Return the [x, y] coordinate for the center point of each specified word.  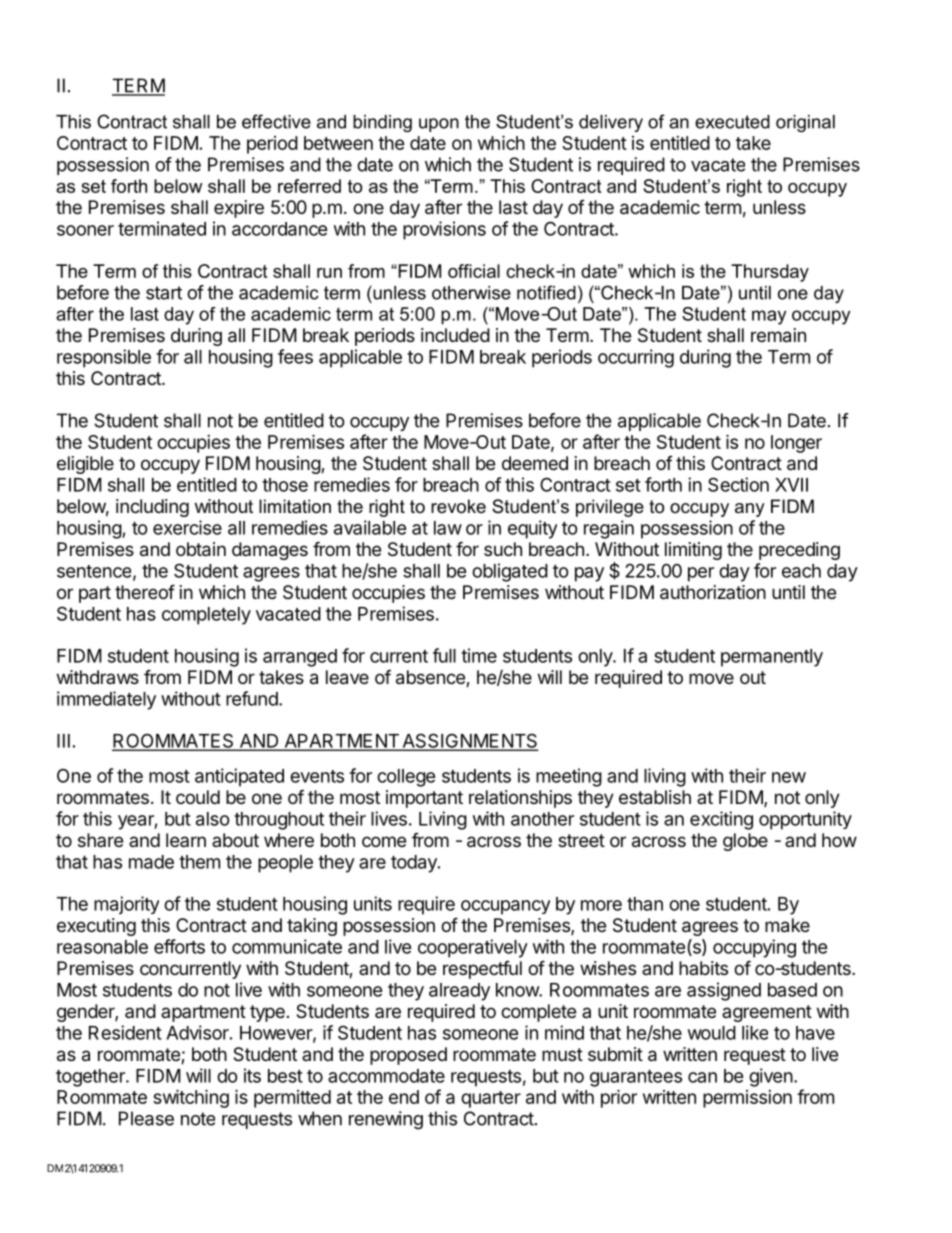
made [151, 862]
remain [778, 335]
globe [745, 842]
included [455, 335]
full [444, 655]
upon [439, 125]
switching [191, 1098]
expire [239, 209]
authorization [713, 592]
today [415, 864]
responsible [104, 358]
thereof [145, 591]
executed [732, 122]
